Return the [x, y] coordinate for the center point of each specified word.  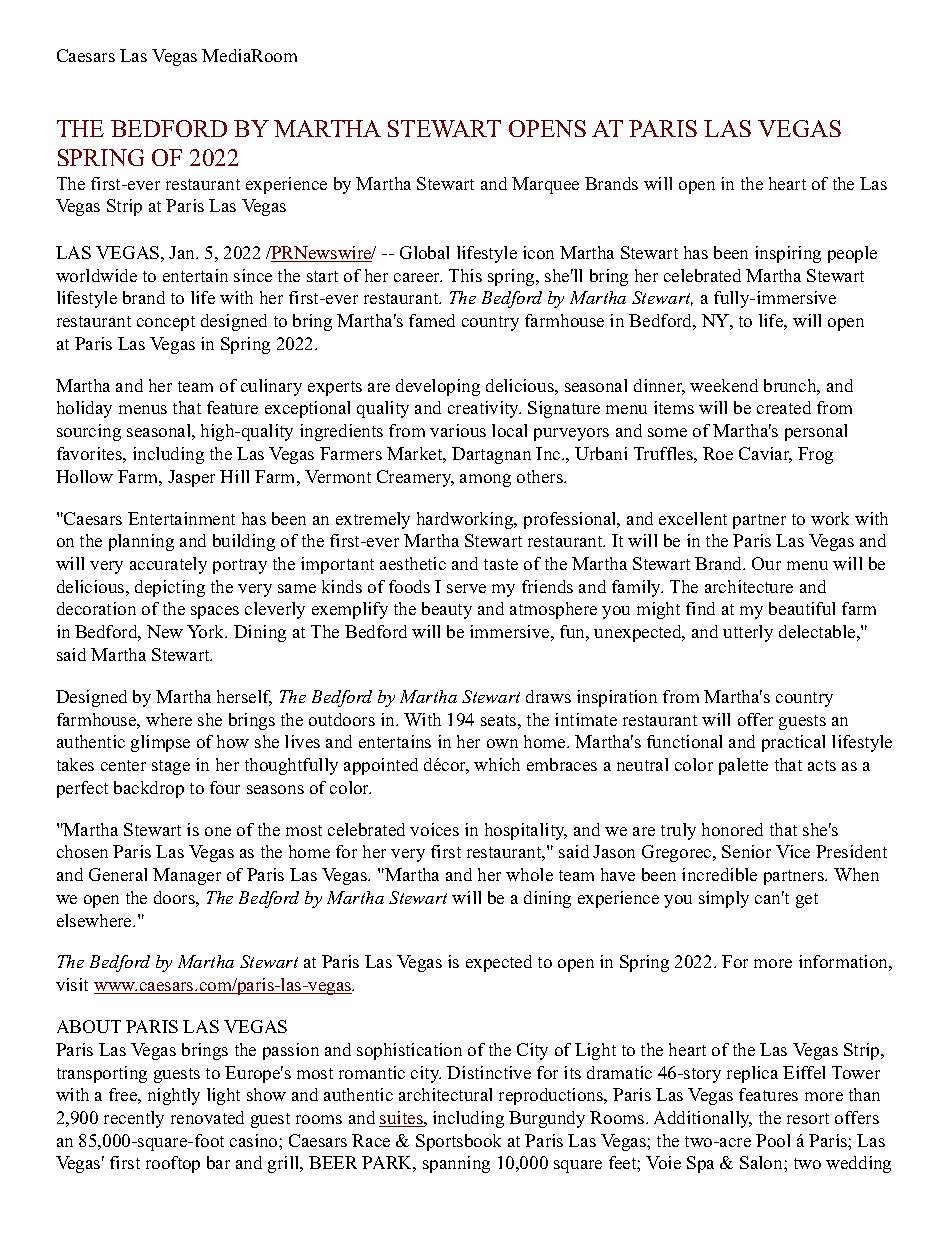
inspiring [788, 254]
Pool [773, 1140]
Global [424, 252]
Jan [183, 252]
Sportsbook [458, 1142]
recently [134, 1119]
